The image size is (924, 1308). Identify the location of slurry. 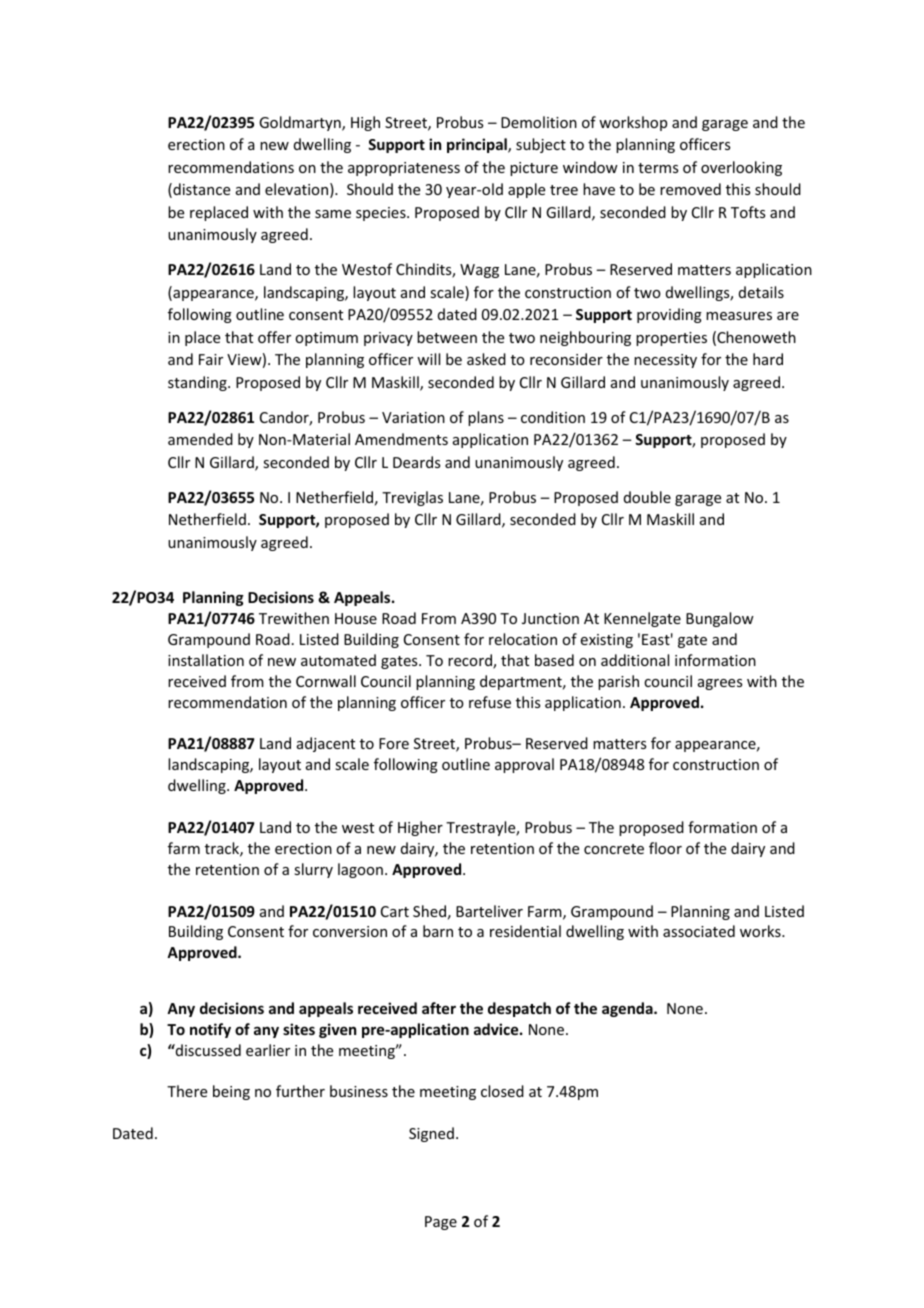
(313, 870).
